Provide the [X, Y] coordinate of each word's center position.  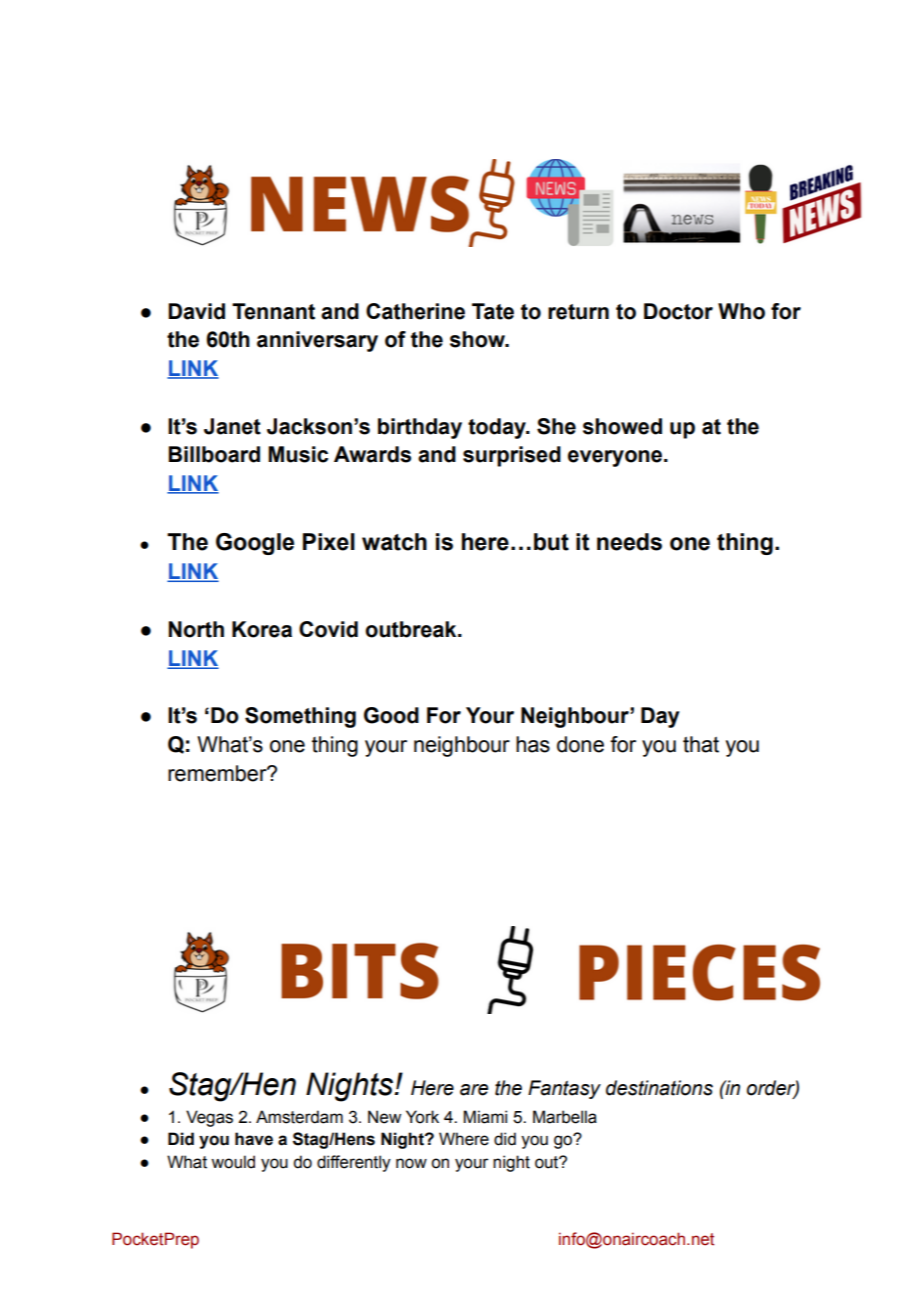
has [533, 744]
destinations [659, 1088]
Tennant [273, 311]
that [701, 744]
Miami [485, 1117]
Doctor [678, 311]
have [254, 1139]
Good [391, 715]
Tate [493, 311]
